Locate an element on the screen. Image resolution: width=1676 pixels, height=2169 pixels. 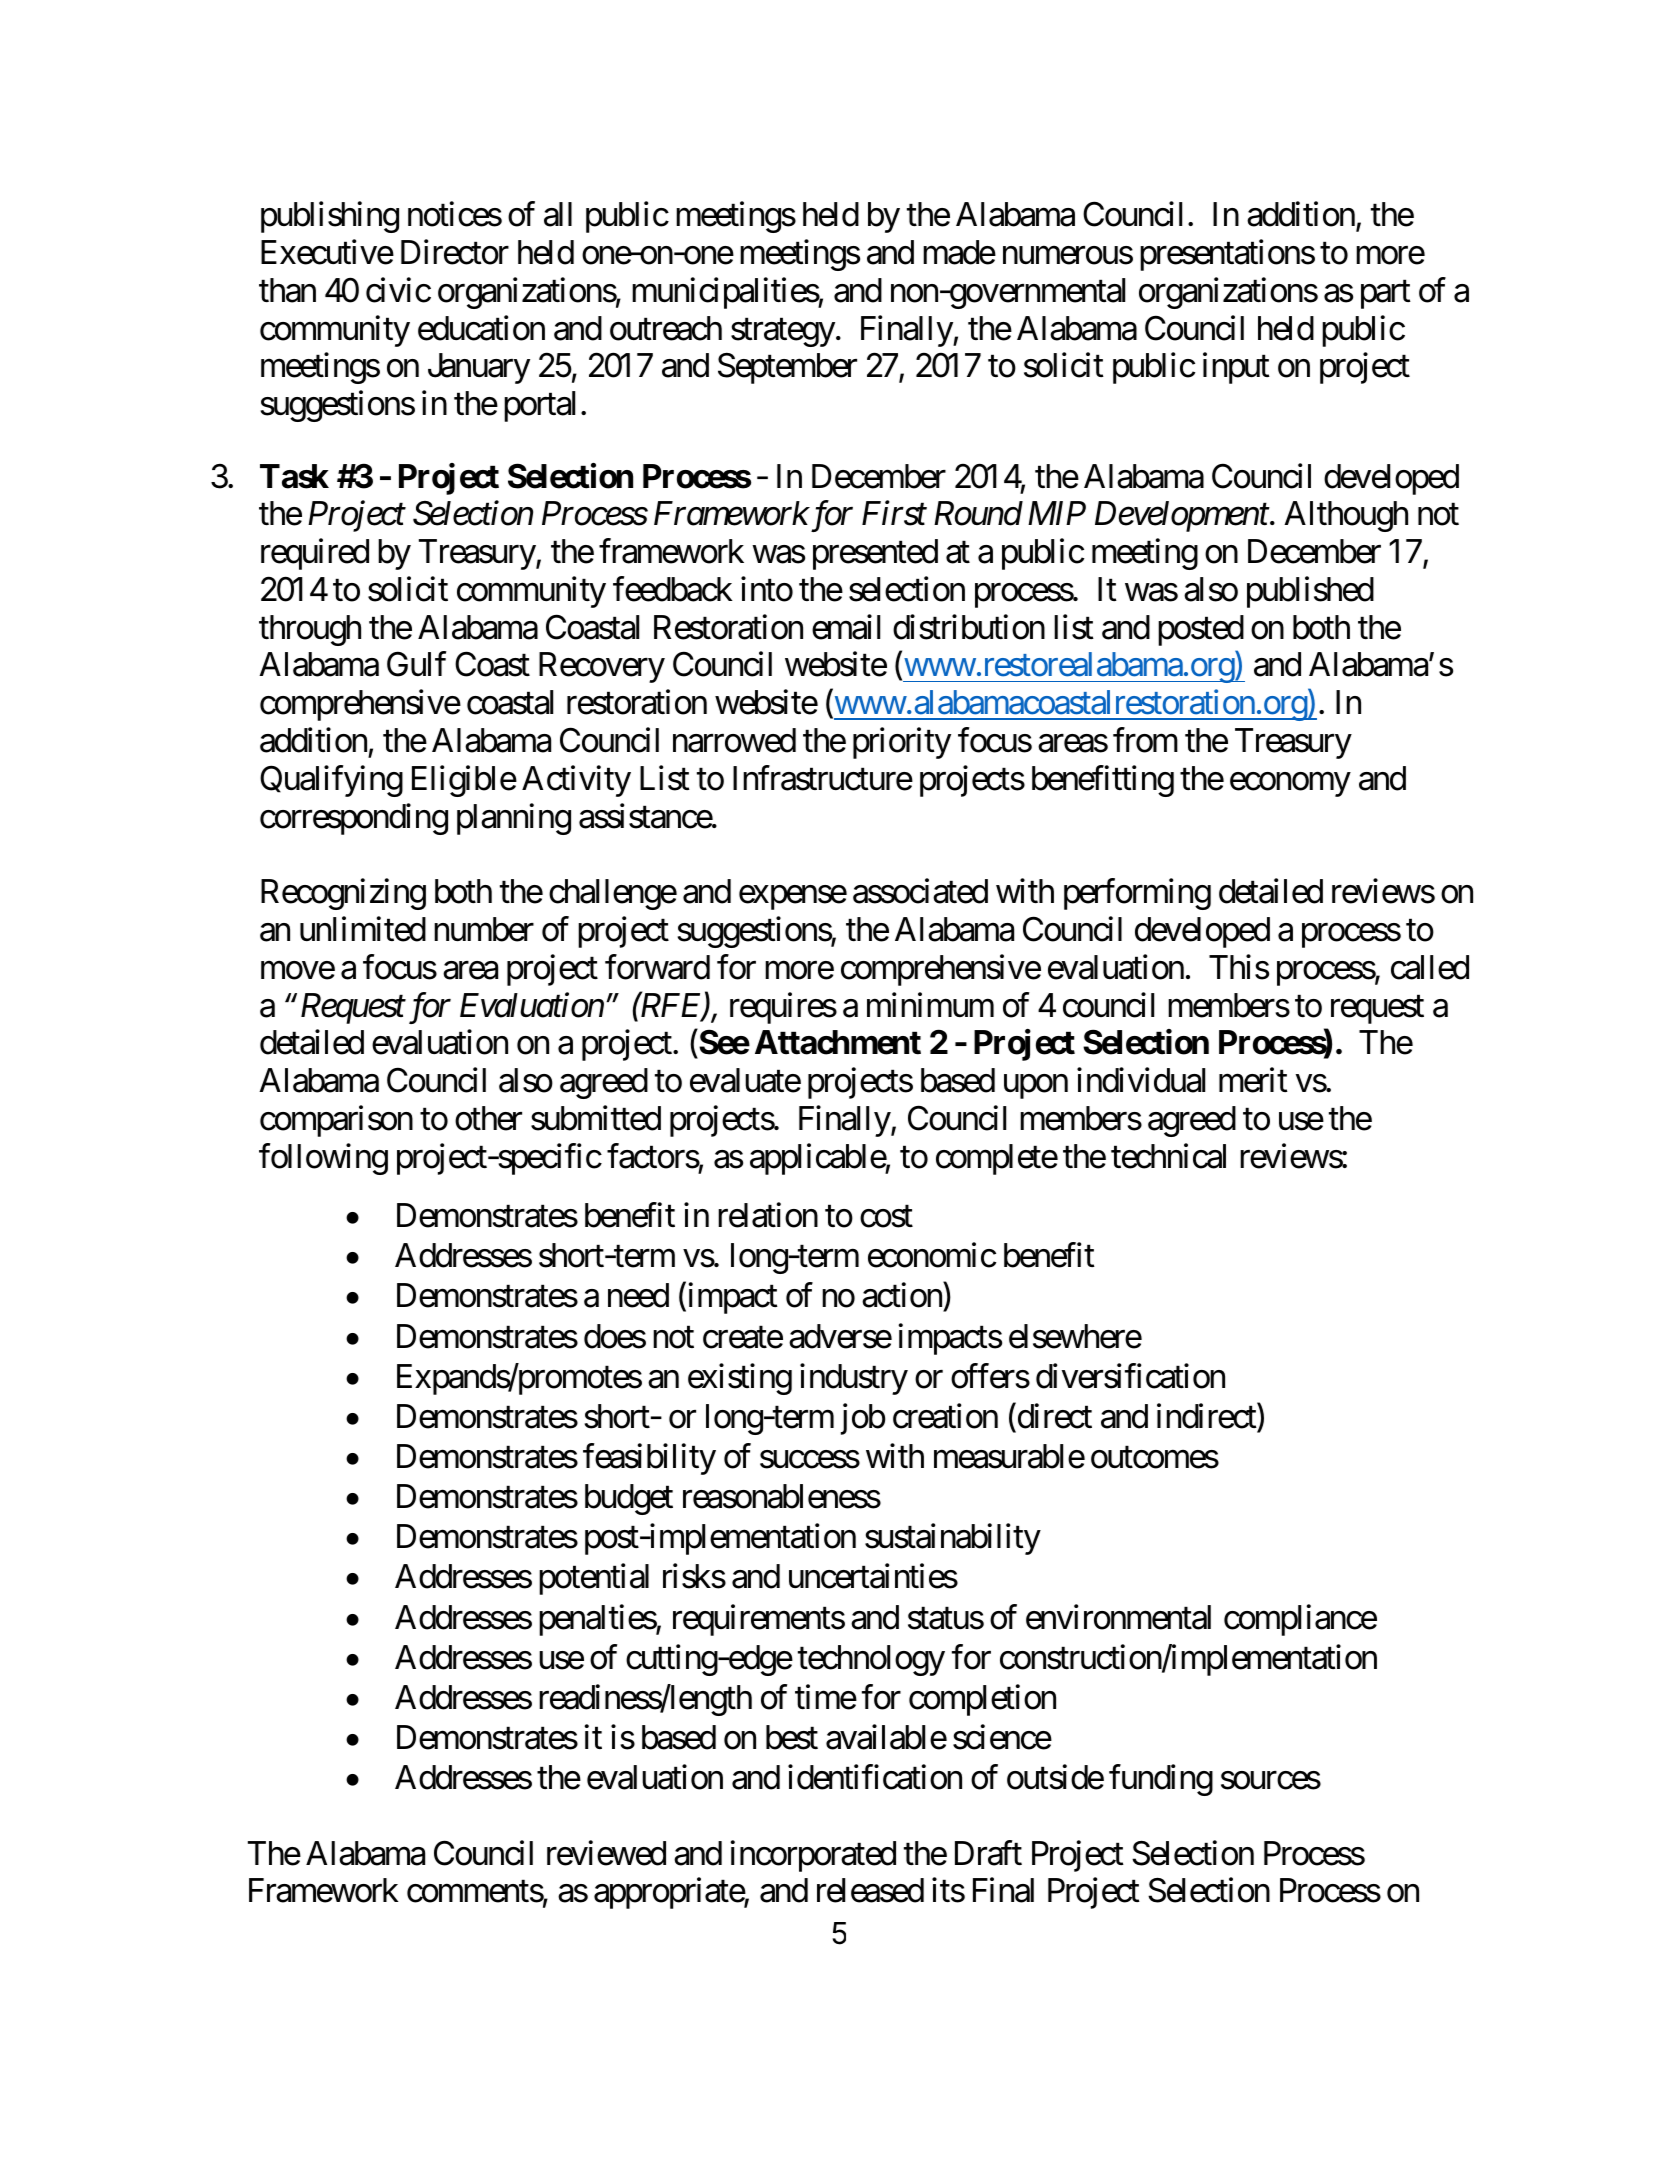
Gulf is located at coordinates (416, 664).
